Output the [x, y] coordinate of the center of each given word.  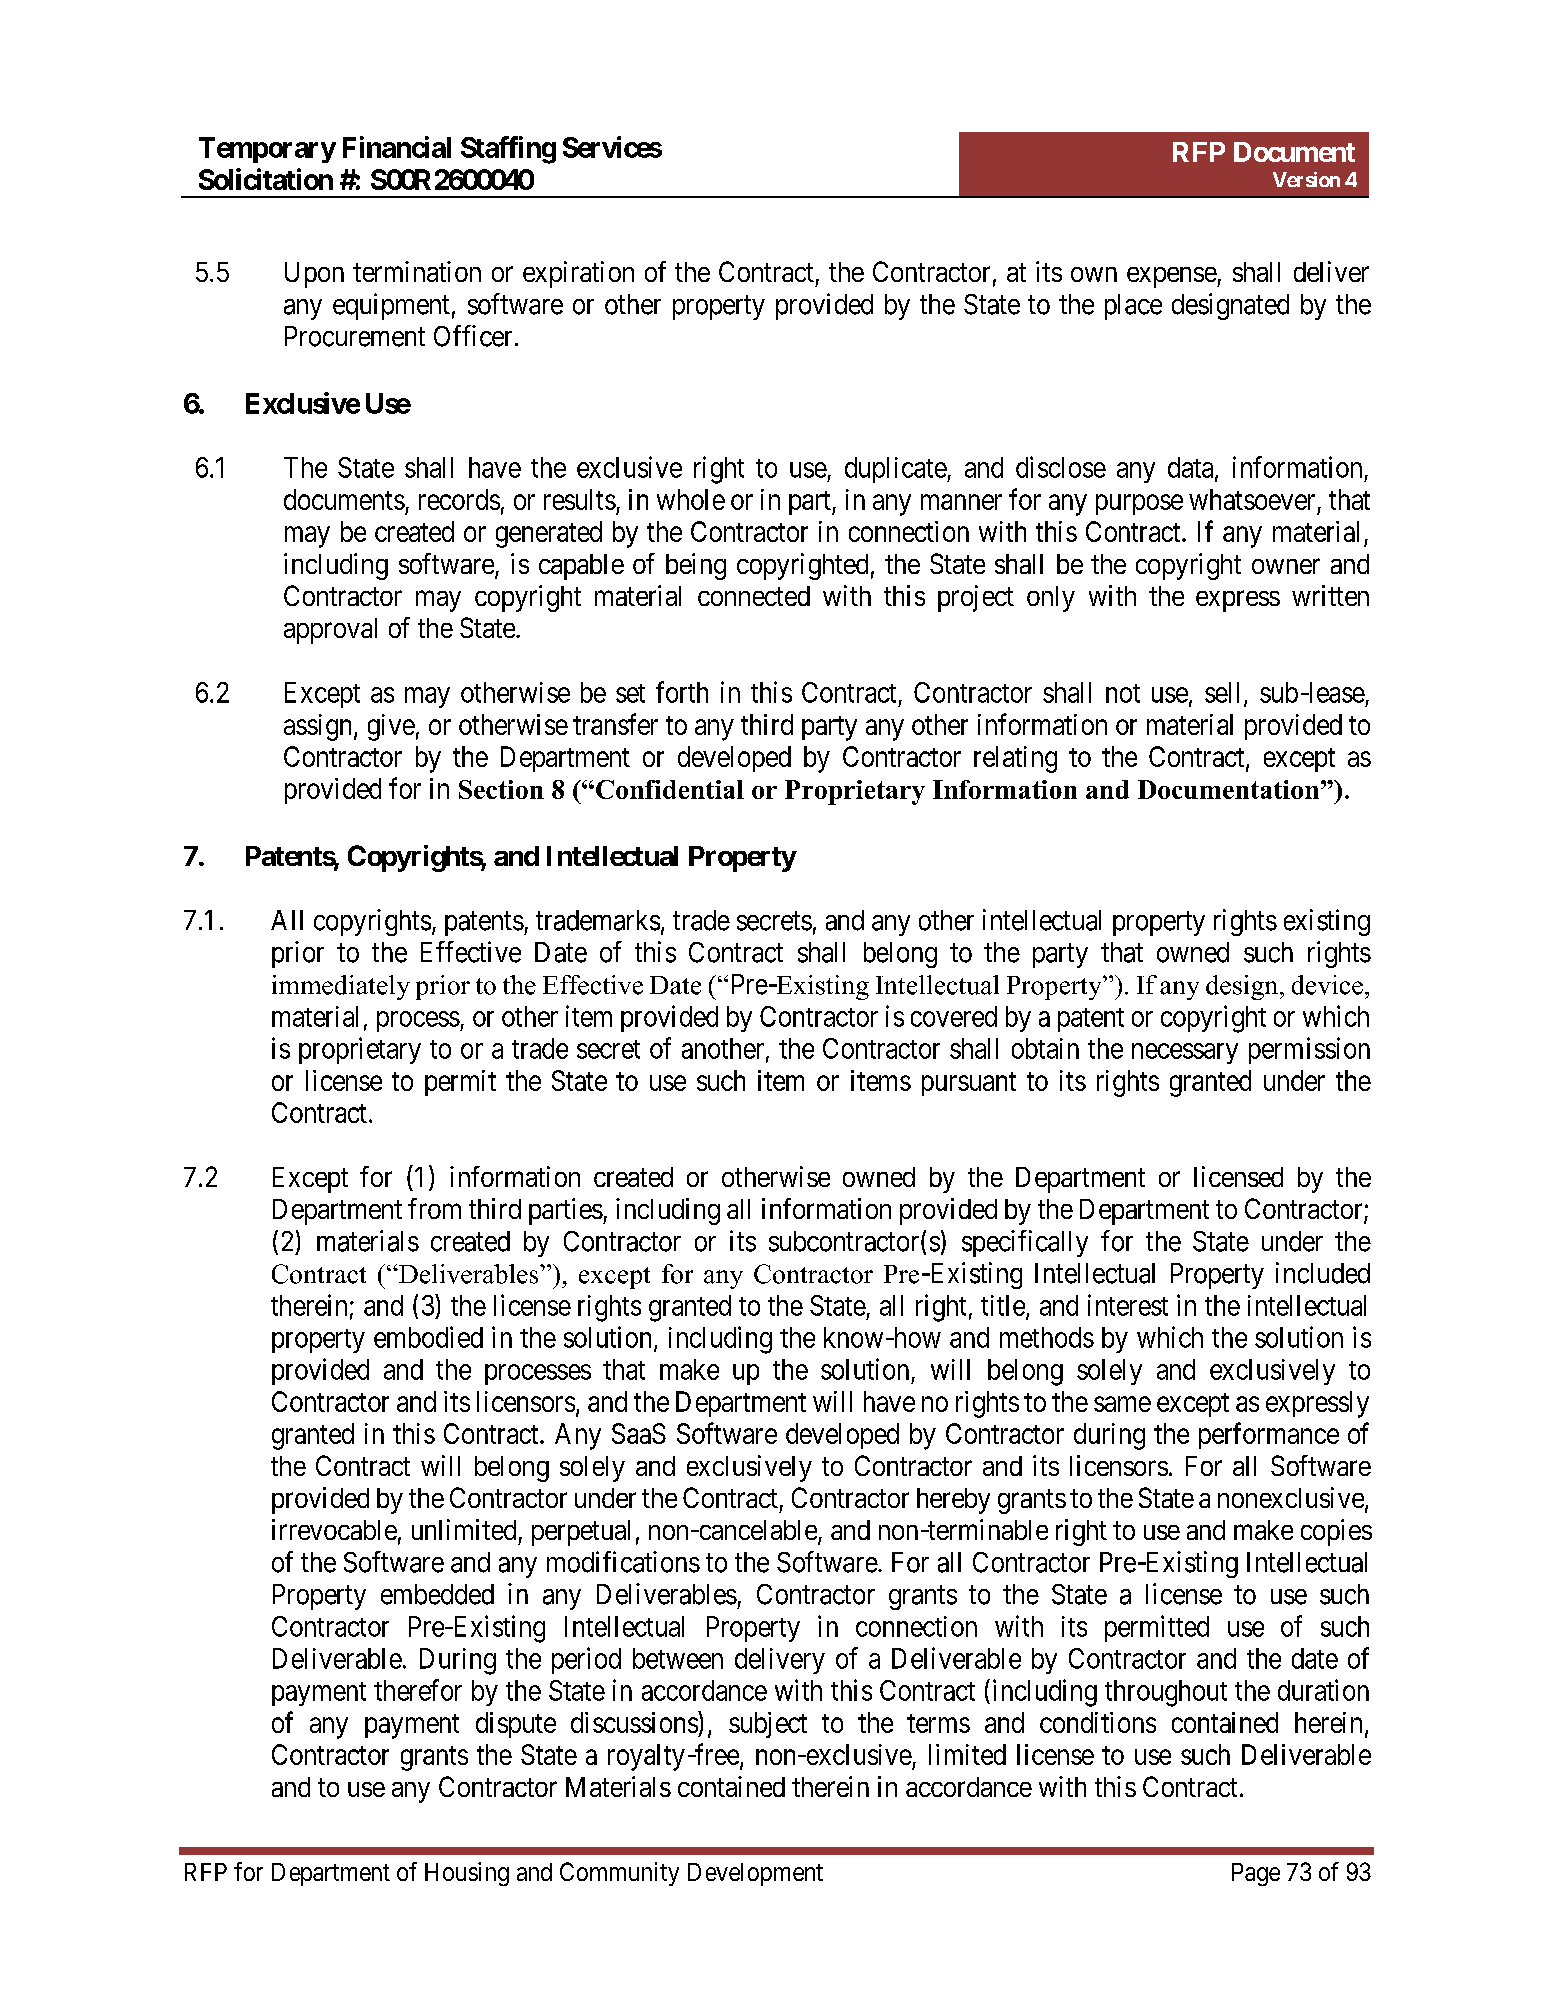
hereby [953, 1501]
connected [754, 596]
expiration [578, 274]
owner [1286, 566]
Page [1256, 1874]
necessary [1185, 1053]
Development [755, 1874]
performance [1269, 1435]
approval [330, 631]
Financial [397, 147]
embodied [428, 1337]
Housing [467, 1874]
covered [954, 1016]
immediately [341, 987]
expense [1172, 277]
